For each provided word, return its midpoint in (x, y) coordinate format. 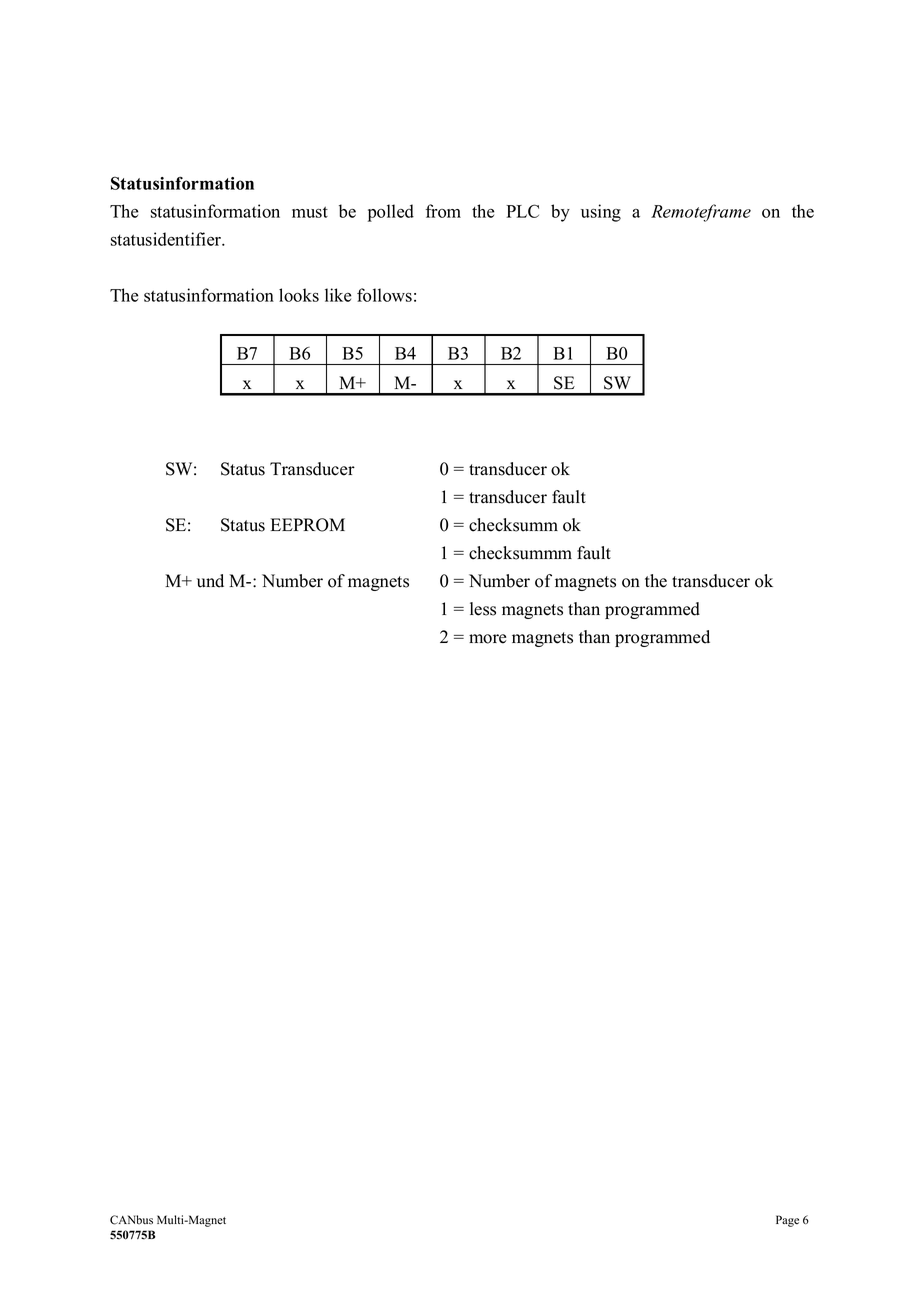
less (483, 609)
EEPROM (308, 525)
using (601, 213)
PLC (522, 211)
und (210, 581)
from (443, 211)
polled (391, 213)
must (310, 212)
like (338, 295)
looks (299, 295)
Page (787, 1221)
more (487, 639)
